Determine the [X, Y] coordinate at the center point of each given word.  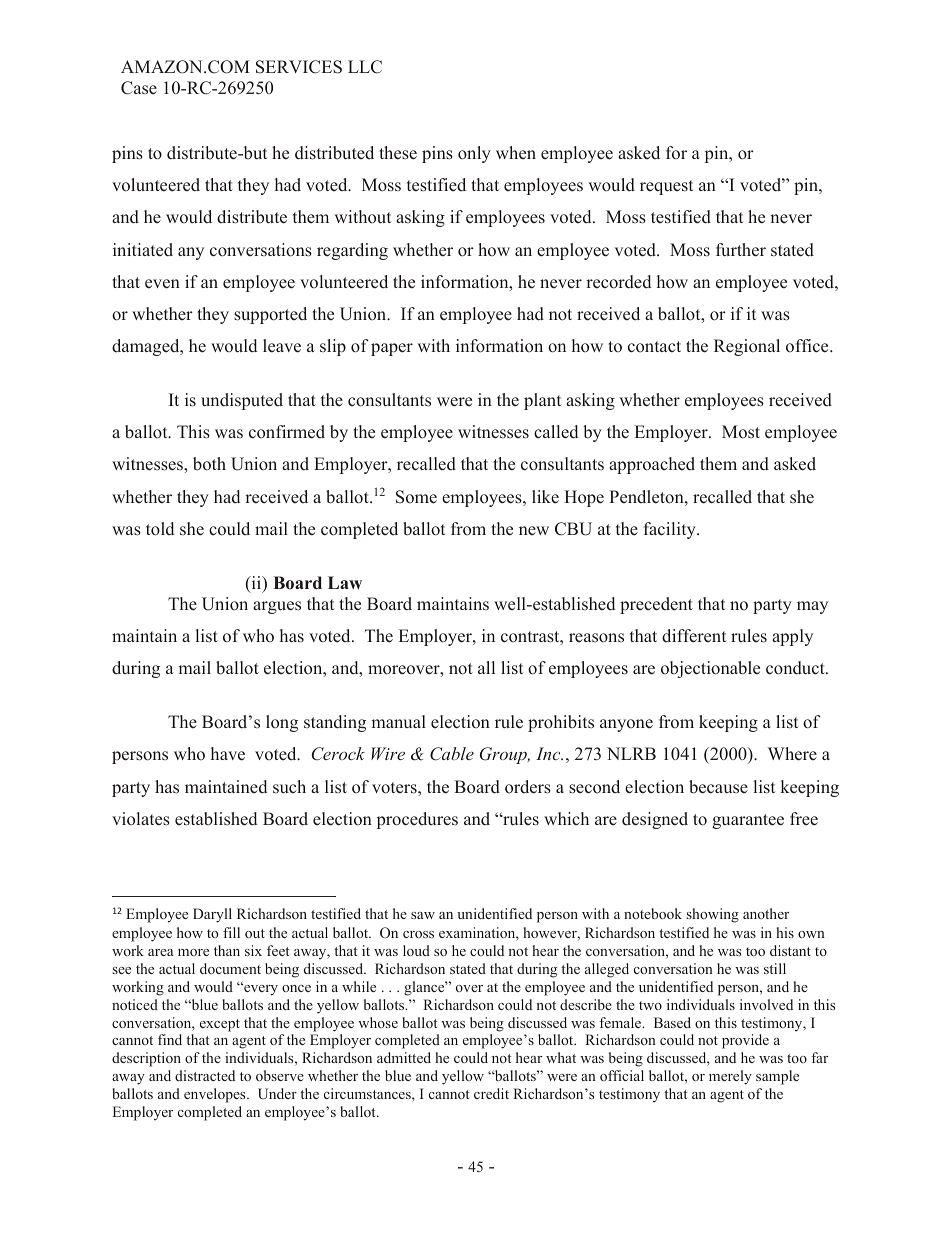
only [474, 154]
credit [491, 1093]
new [534, 531]
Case [139, 88]
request [666, 187]
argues [277, 607]
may [812, 607]
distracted [205, 1075]
